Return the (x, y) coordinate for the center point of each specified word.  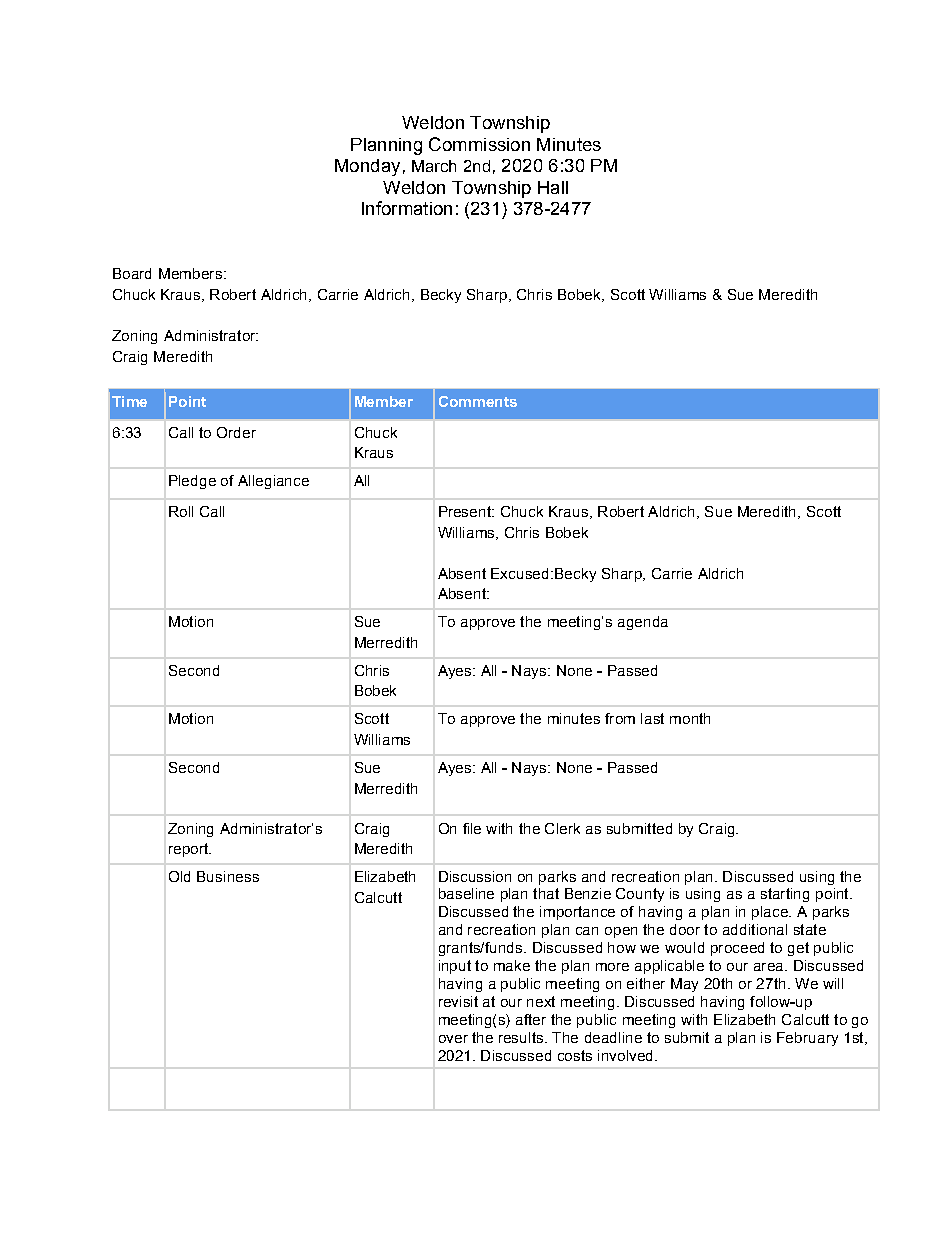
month (690, 718)
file (472, 828)
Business (228, 876)
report (190, 850)
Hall (553, 187)
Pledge (192, 482)
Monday (367, 167)
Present (466, 511)
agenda (643, 623)
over (453, 1039)
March (434, 166)
